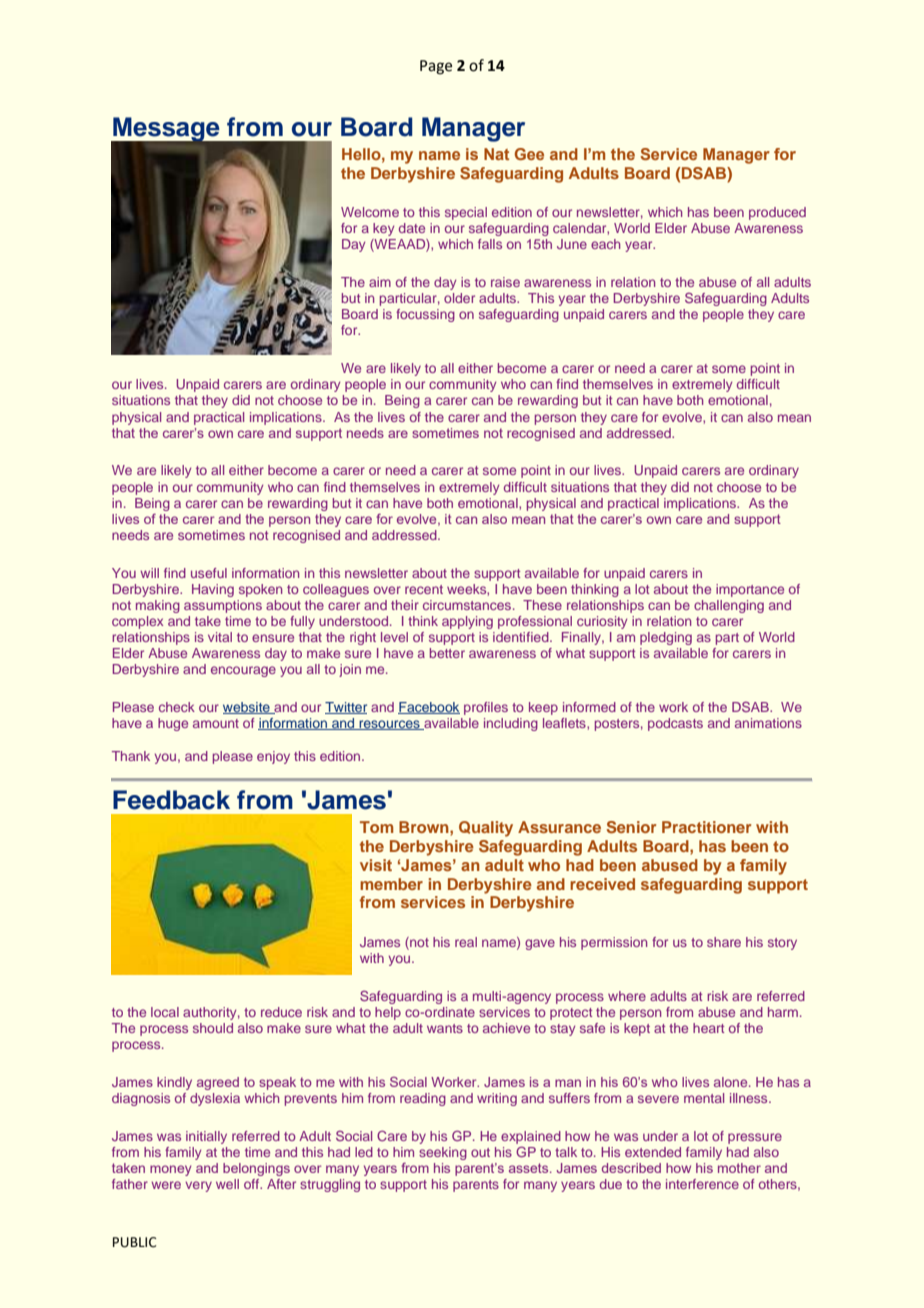 The width and height of the document is (924, 1308). What do you see at coordinates (443, 1153) in the document?
I see `seeking` at bounding box center [443, 1153].
